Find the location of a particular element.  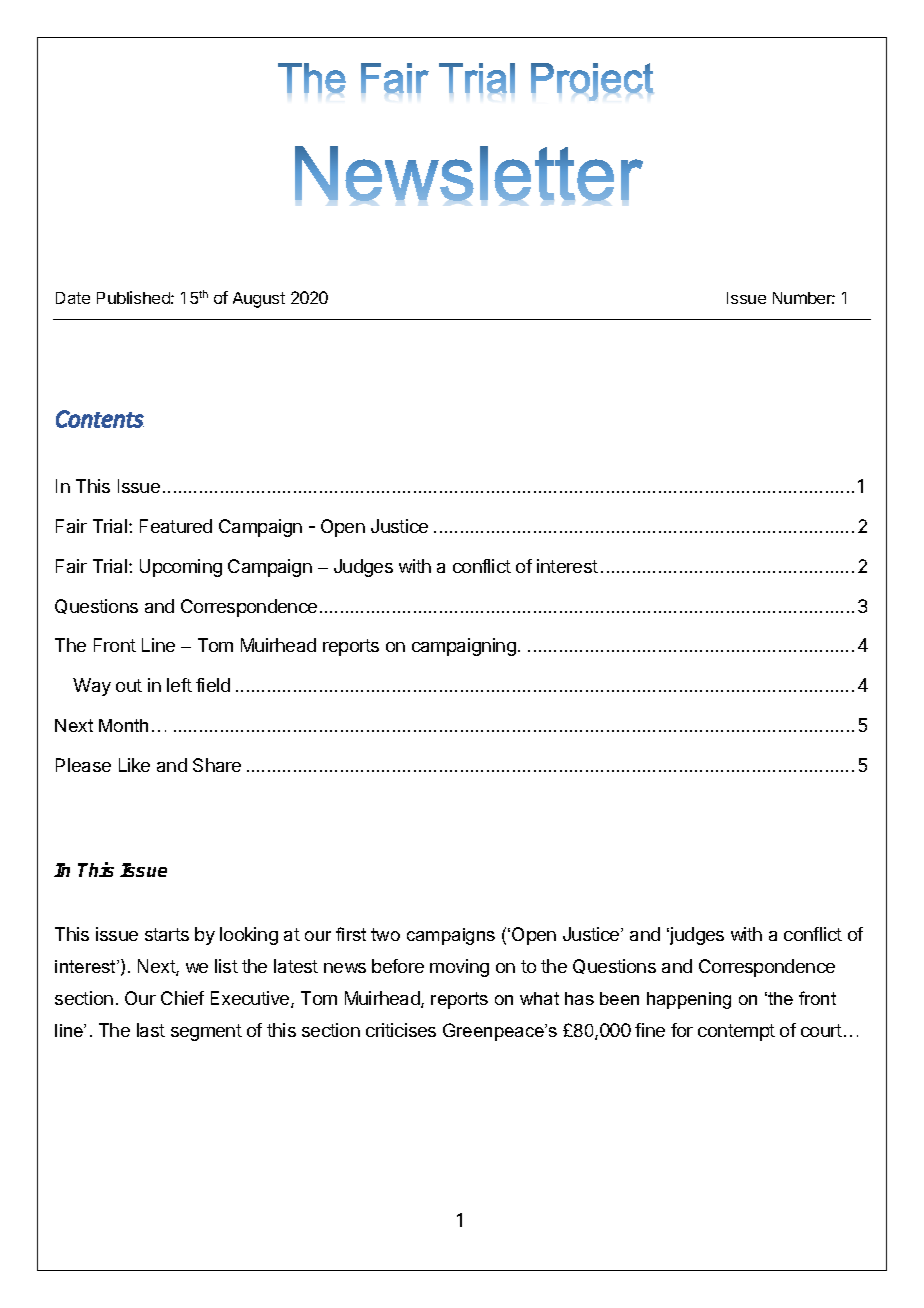

criticises is located at coordinates (401, 1030).
